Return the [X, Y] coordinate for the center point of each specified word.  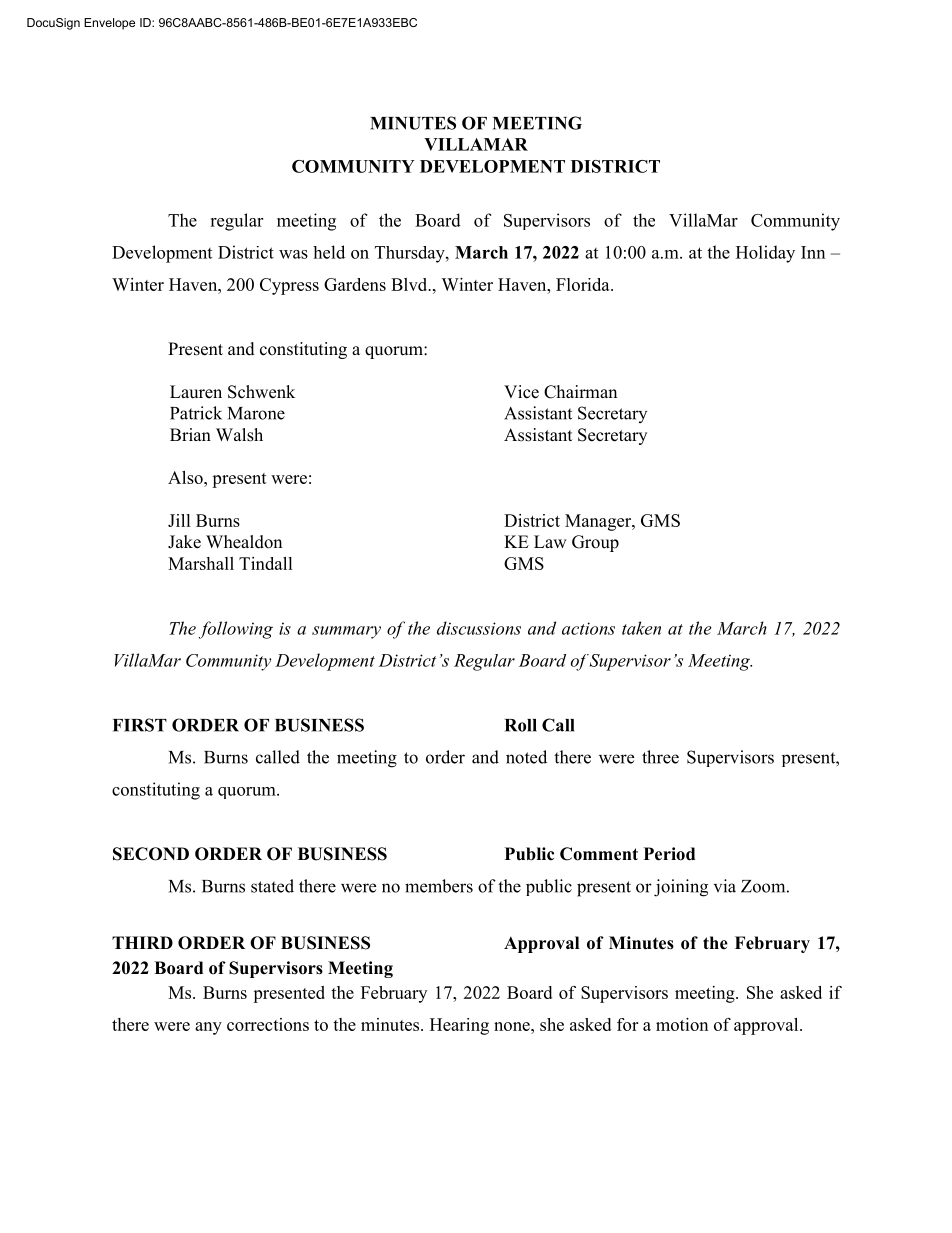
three [660, 757]
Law [550, 541]
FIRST [140, 725]
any [208, 1028]
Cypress [289, 286]
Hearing [459, 1026]
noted [526, 757]
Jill [179, 520]
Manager [599, 522]
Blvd [410, 284]
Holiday [765, 254]
